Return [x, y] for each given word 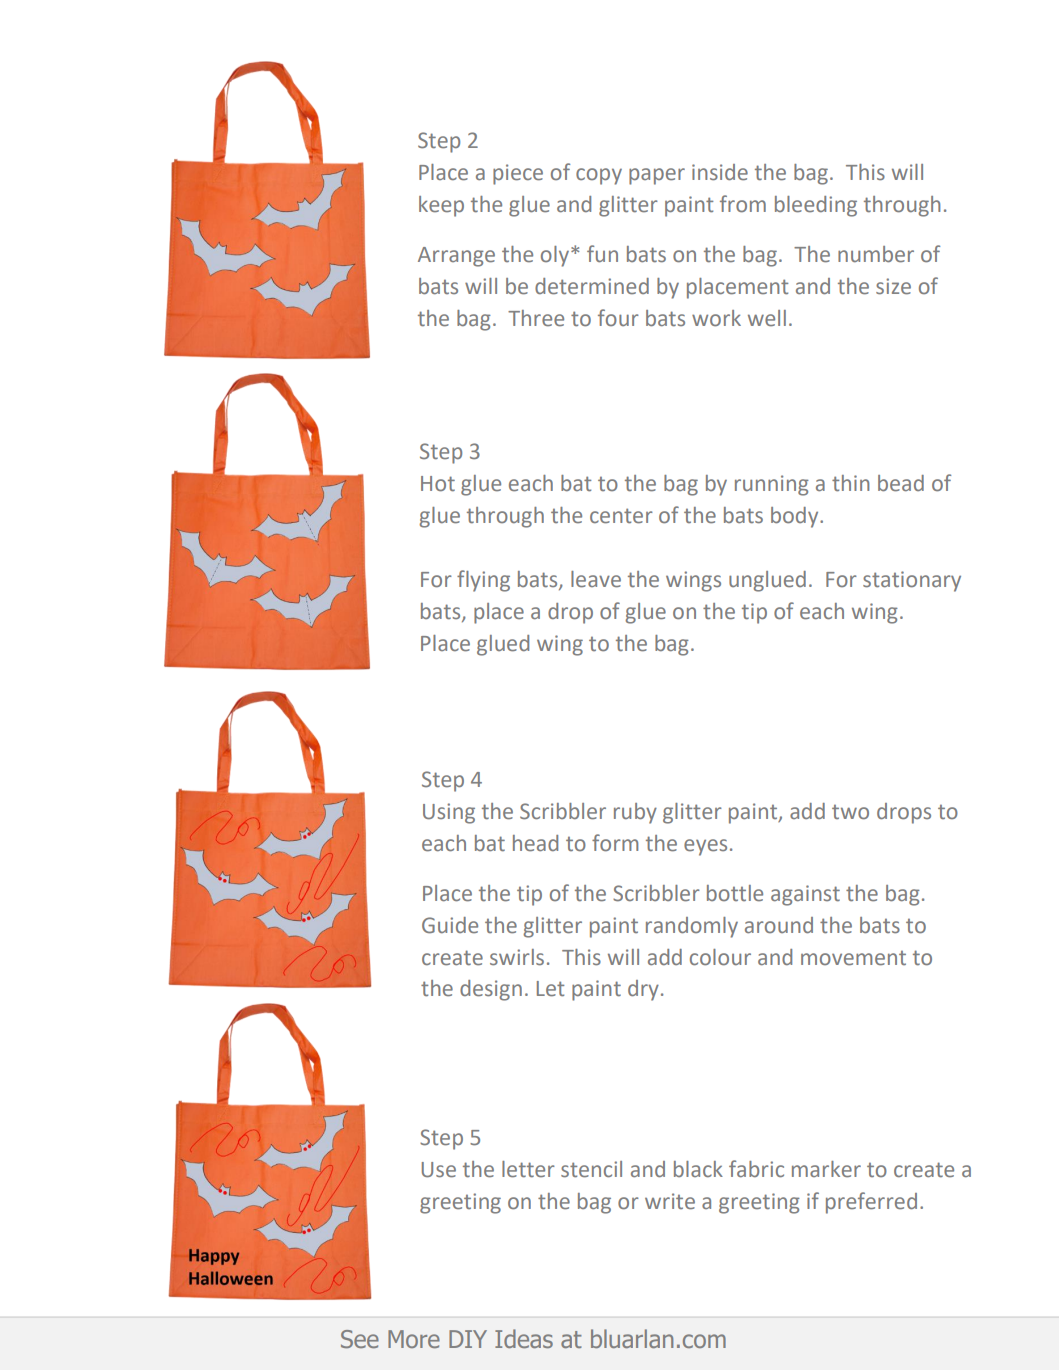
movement [853, 958]
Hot [438, 484]
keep [441, 206]
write [670, 1201]
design [491, 990]
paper [657, 176]
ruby [635, 813]
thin [851, 483]
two [850, 812]
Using [449, 813]
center [621, 516]
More [414, 1339]
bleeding [816, 206]
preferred [871, 1203]
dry [643, 990]
